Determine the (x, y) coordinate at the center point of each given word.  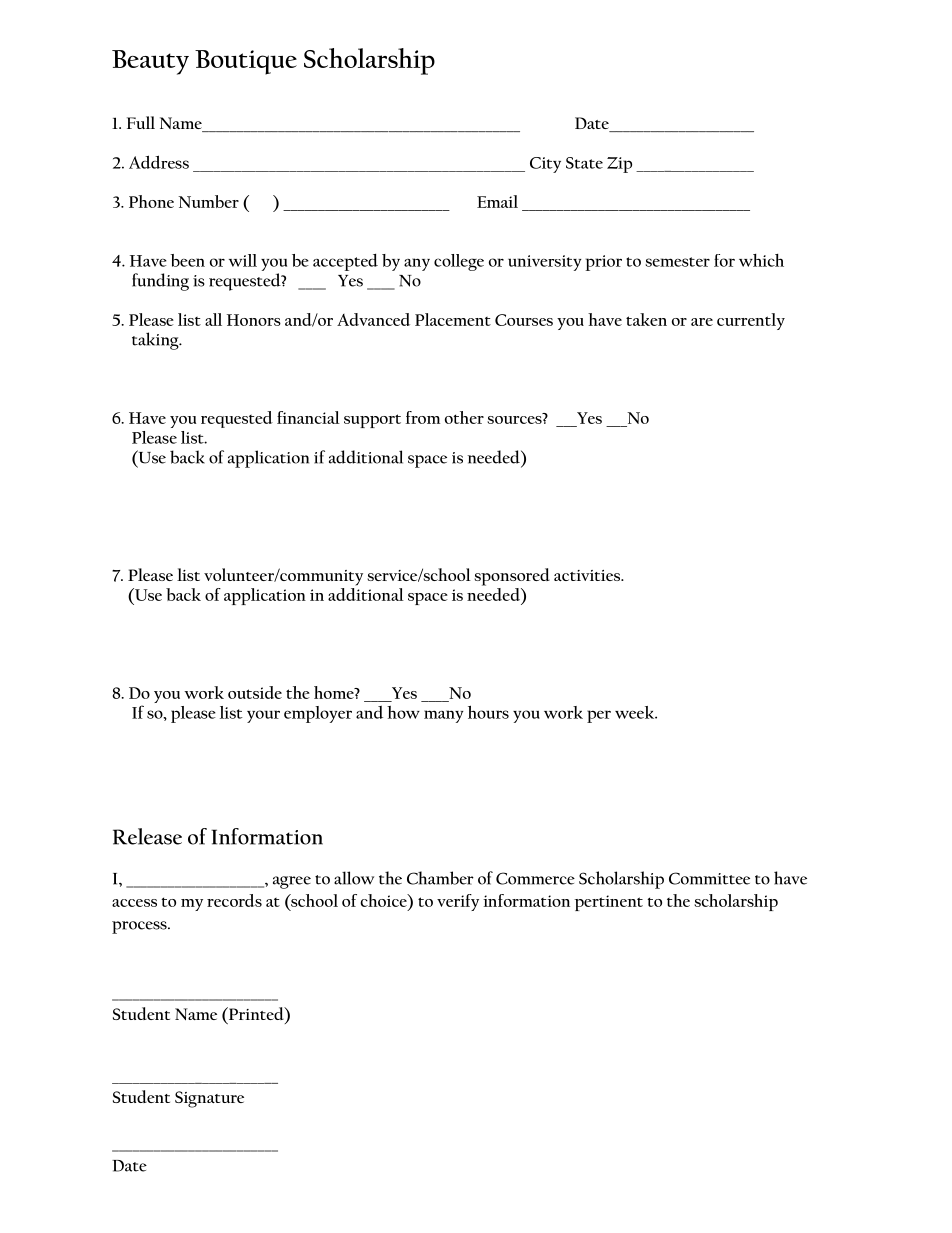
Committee (709, 878)
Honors (254, 320)
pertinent (608, 903)
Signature (209, 1099)
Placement (453, 319)
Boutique (246, 62)
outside (255, 692)
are (702, 322)
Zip (619, 165)
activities (588, 575)
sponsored (512, 577)
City (545, 165)
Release (147, 836)
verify (458, 902)
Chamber (440, 878)
